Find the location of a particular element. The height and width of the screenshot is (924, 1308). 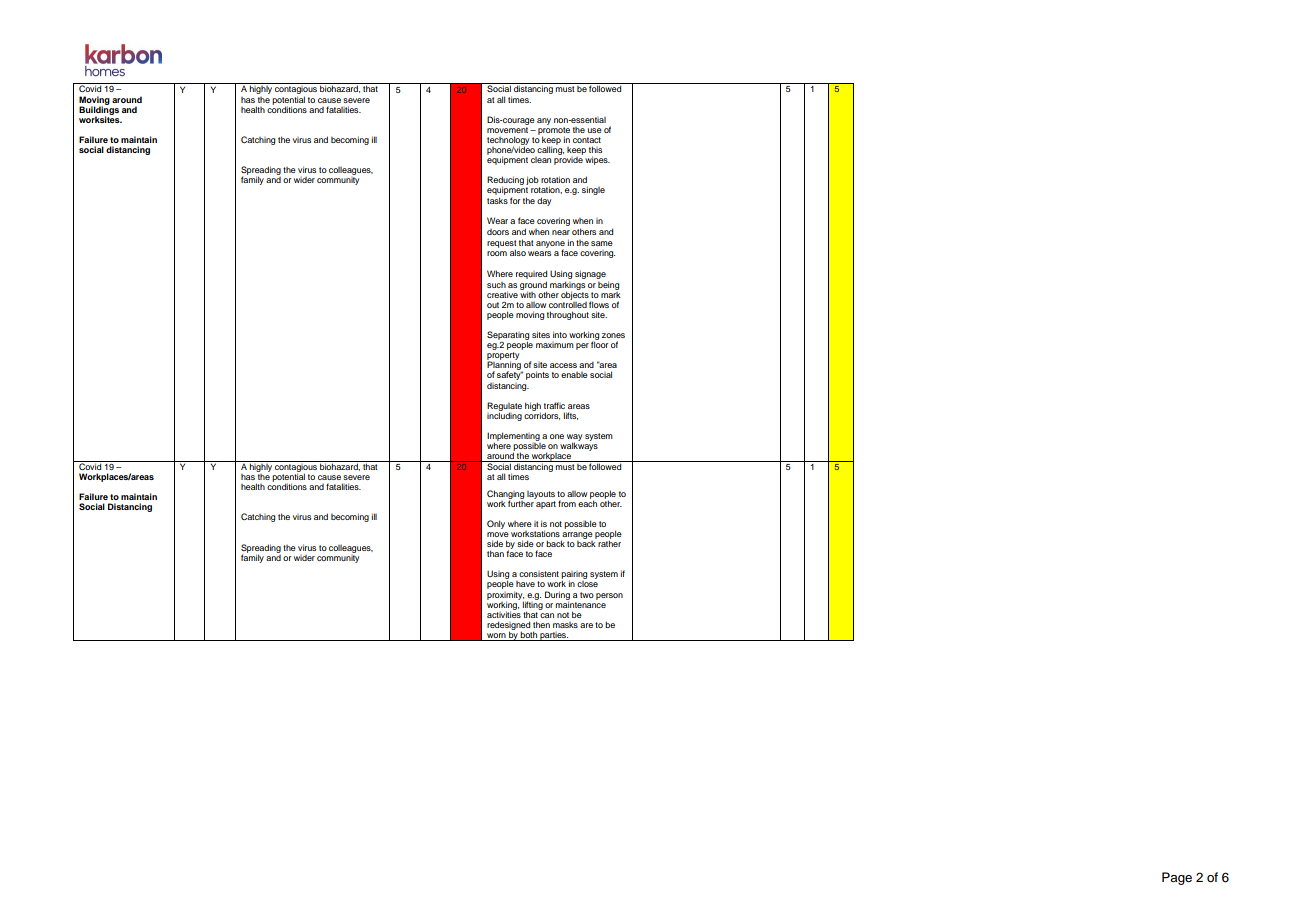

this is located at coordinates (595, 149).
